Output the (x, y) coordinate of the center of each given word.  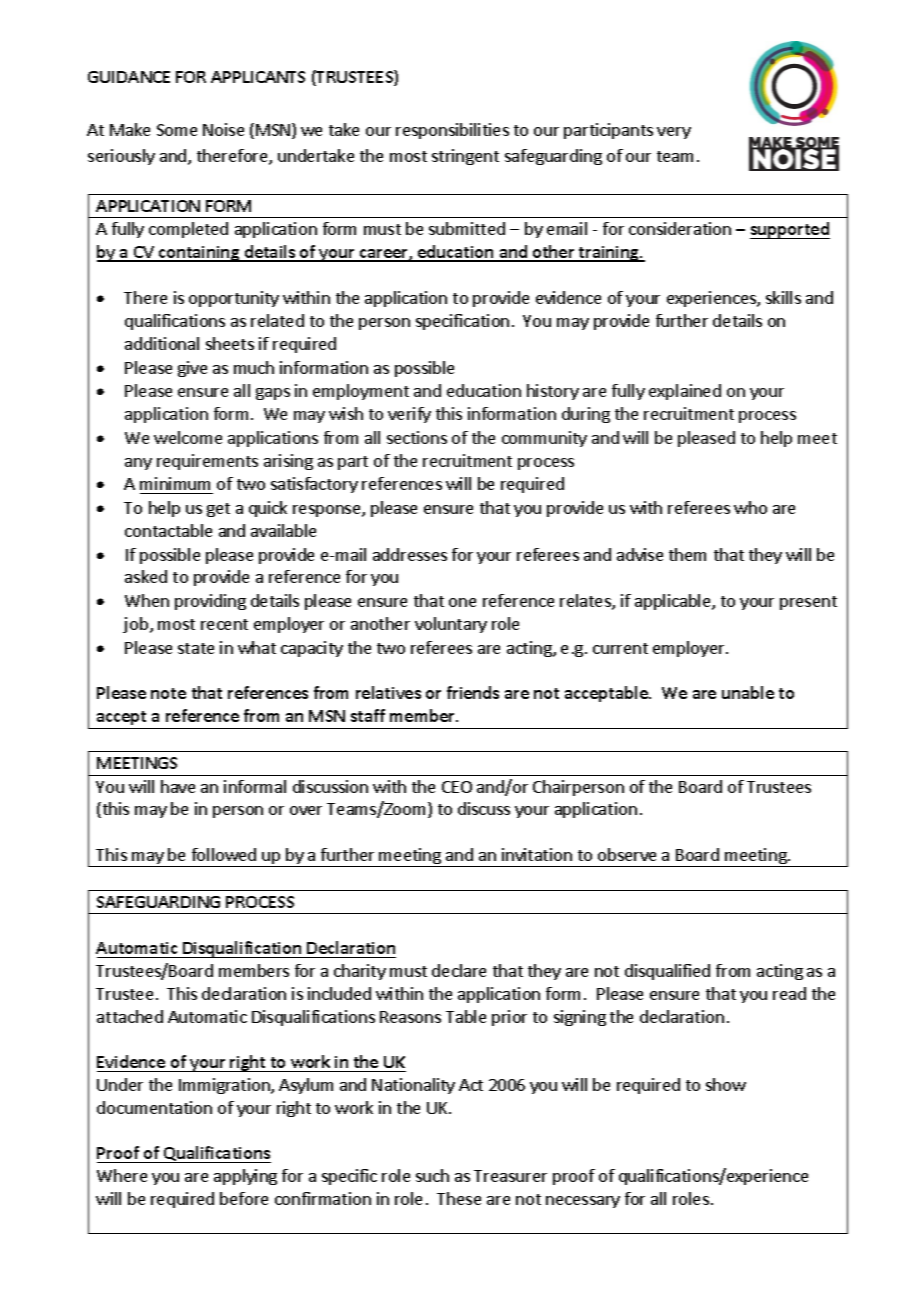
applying (245, 1177)
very (674, 133)
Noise (223, 129)
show (726, 1084)
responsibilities (452, 131)
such (432, 1175)
